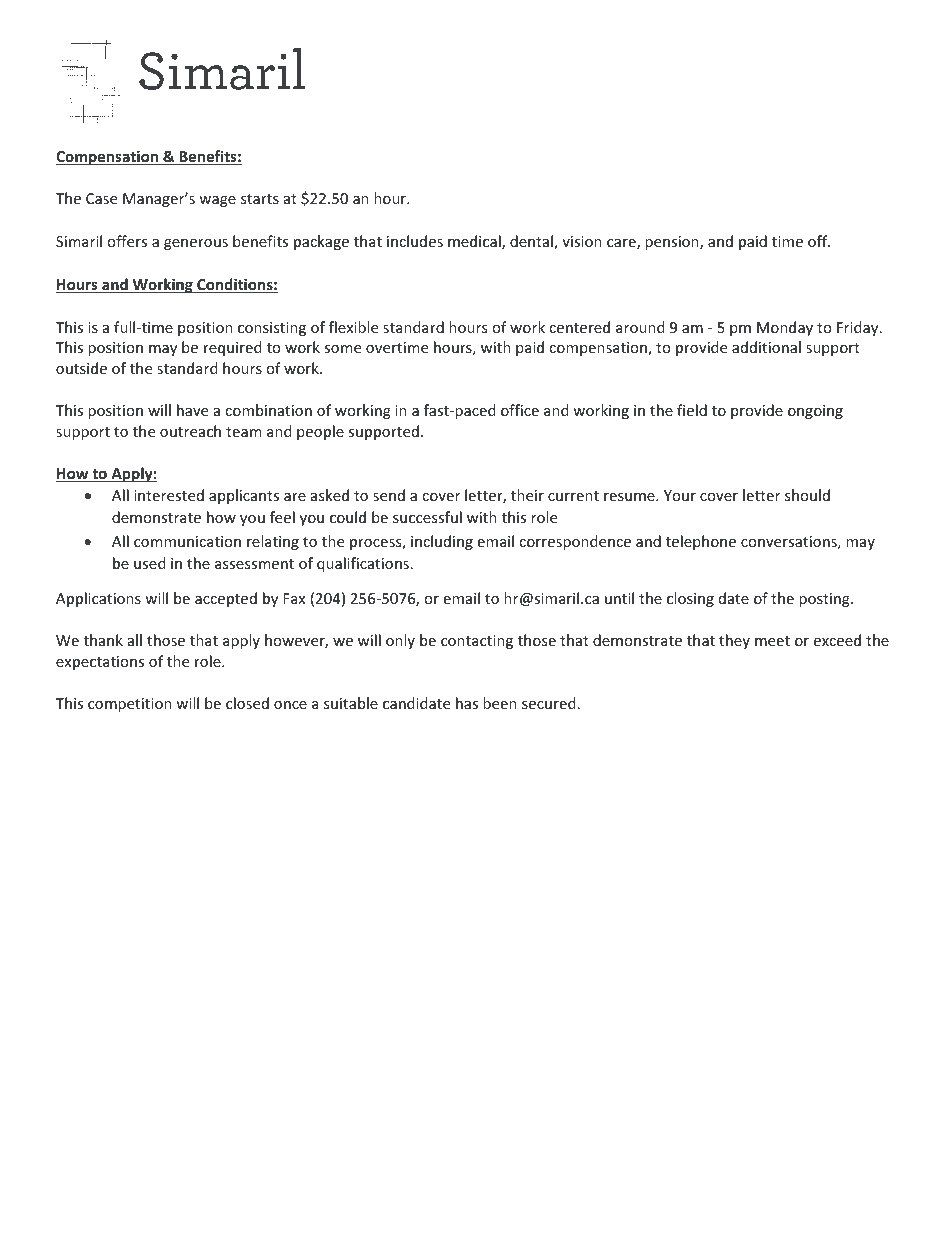 This screenshot has height=1233, width=952. Describe the element at coordinates (415, 241) in the screenshot. I see `includes` at that location.
